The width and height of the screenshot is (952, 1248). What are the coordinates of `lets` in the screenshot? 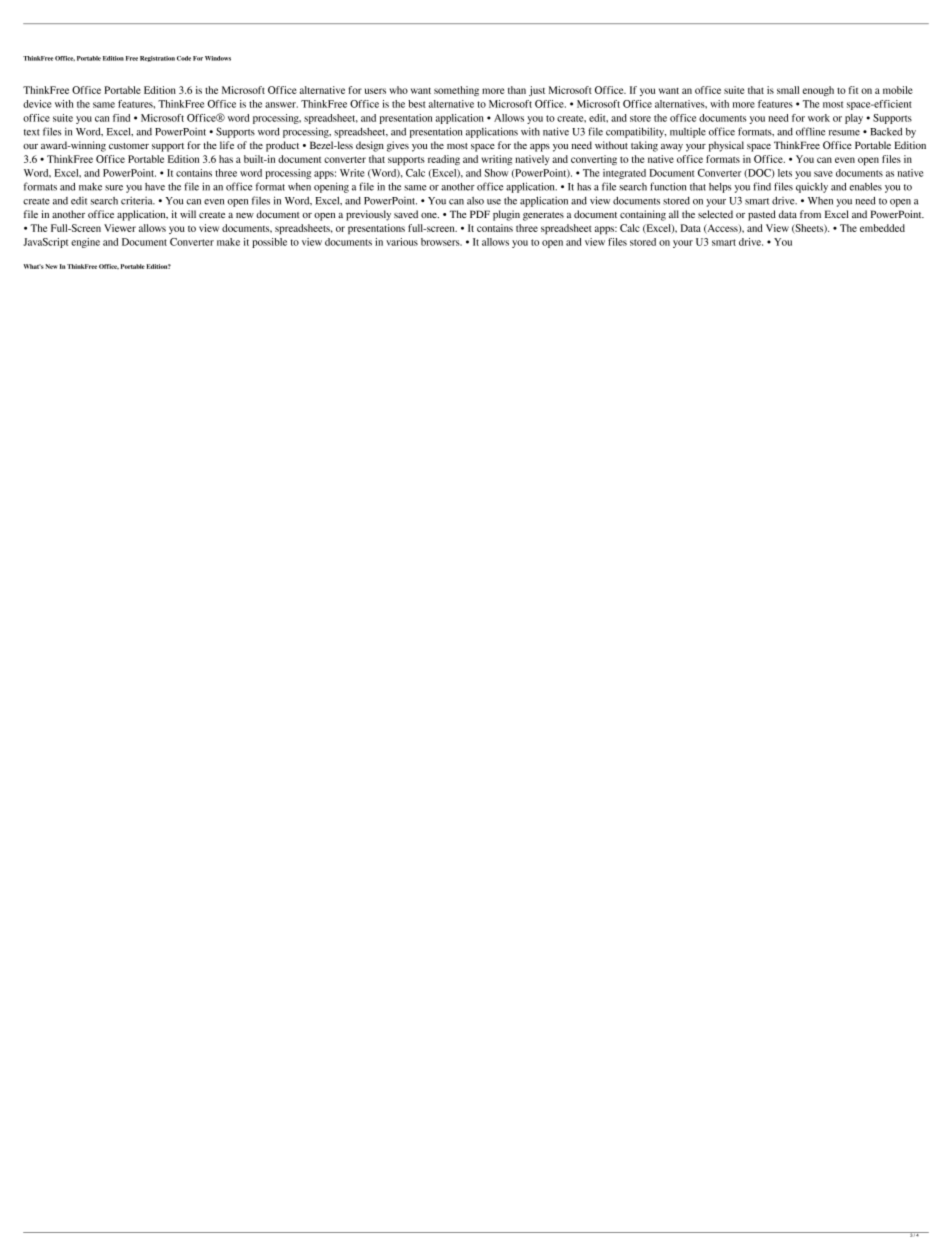 It's located at (785, 173).
